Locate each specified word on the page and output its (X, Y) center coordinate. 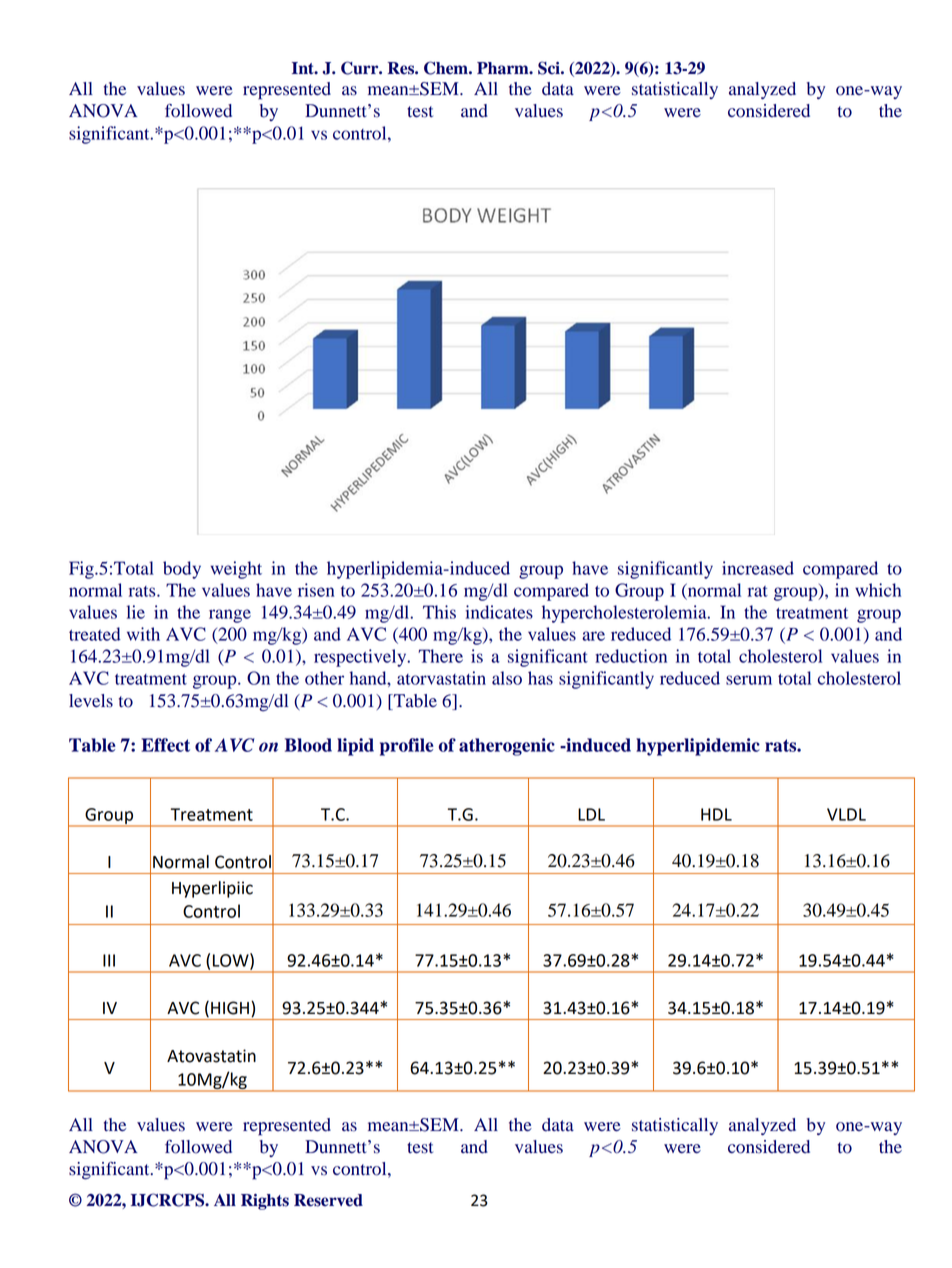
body (182, 570)
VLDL (846, 814)
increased (758, 568)
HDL (716, 814)
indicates (499, 612)
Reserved (328, 1200)
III (109, 960)
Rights (265, 1202)
